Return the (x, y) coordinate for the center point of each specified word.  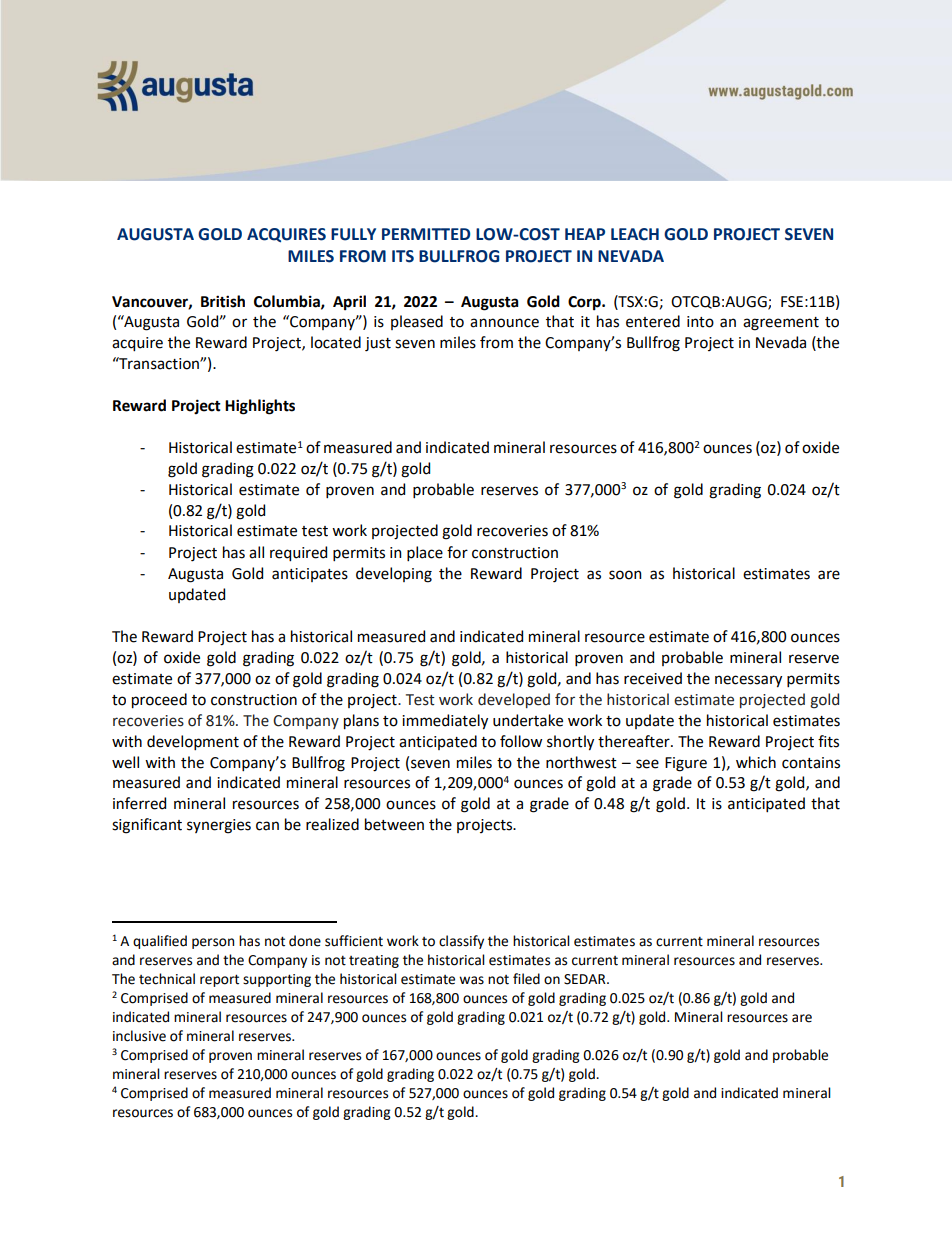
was (471, 980)
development (193, 742)
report (219, 980)
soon (625, 575)
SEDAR (586, 979)
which (756, 762)
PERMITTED (426, 234)
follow (521, 741)
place (425, 553)
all (256, 552)
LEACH (635, 234)
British (223, 301)
